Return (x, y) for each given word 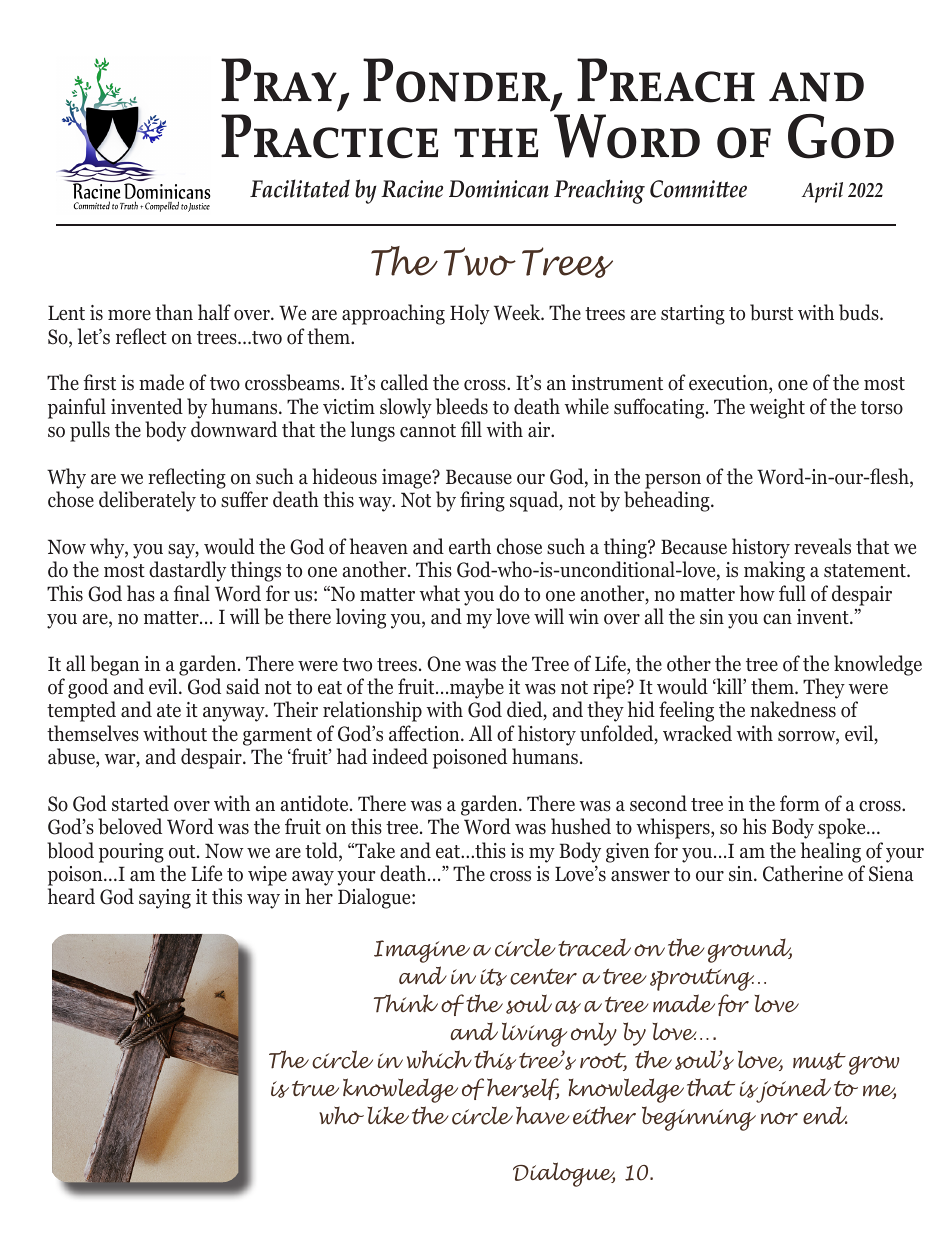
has (141, 593)
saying (165, 899)
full (792, 593)
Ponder (458, 81)
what (440, 593)
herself (523, 1089)
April (822, 192)
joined (792, 1091)
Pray (280, 81)
